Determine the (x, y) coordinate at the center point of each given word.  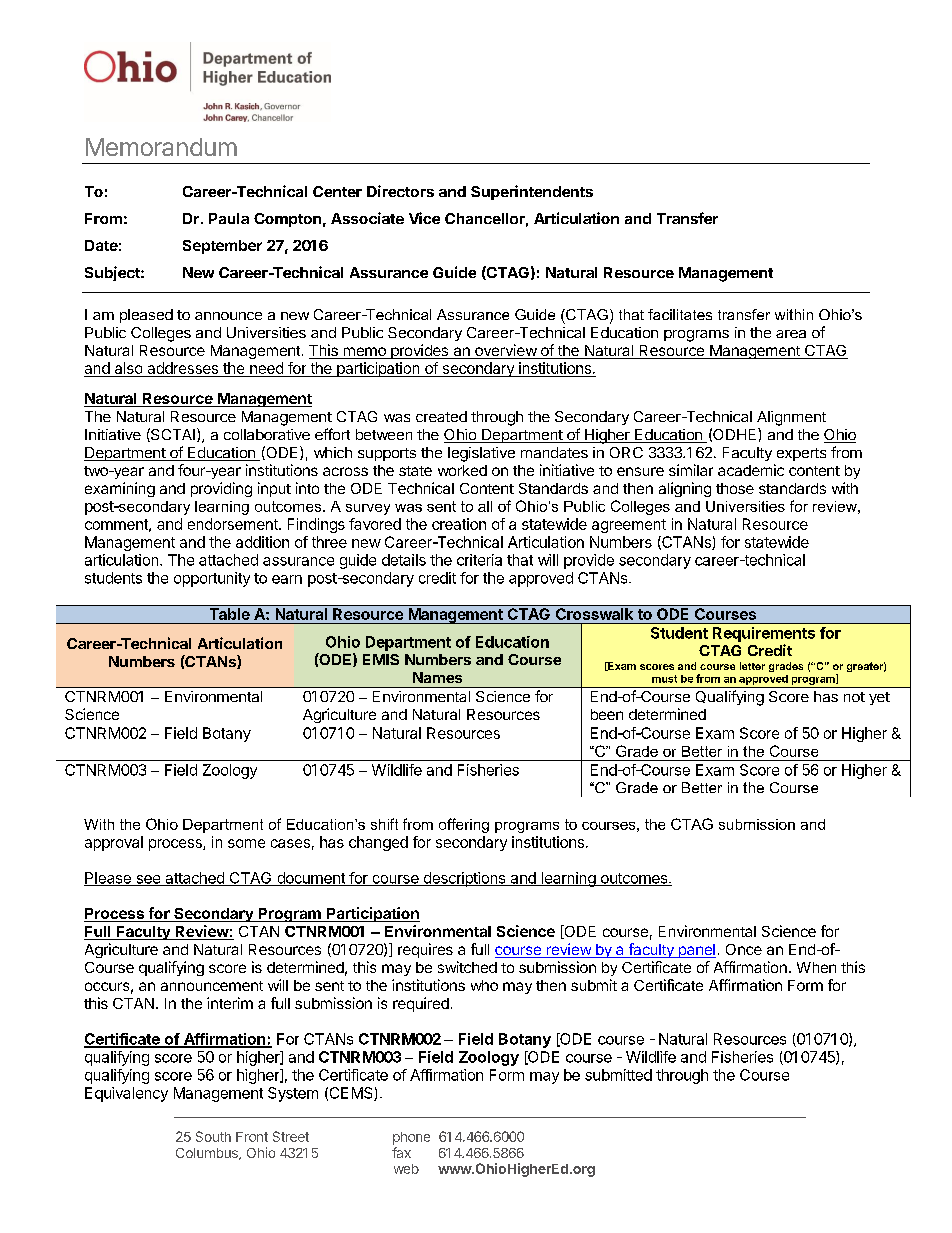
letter (752, 666)
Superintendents (532, 192)
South (213, 1136)
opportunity (212, 579)
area (791, 334)
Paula (229, 218)
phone (411, 1138)
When (816, 967)
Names (437, 677)
